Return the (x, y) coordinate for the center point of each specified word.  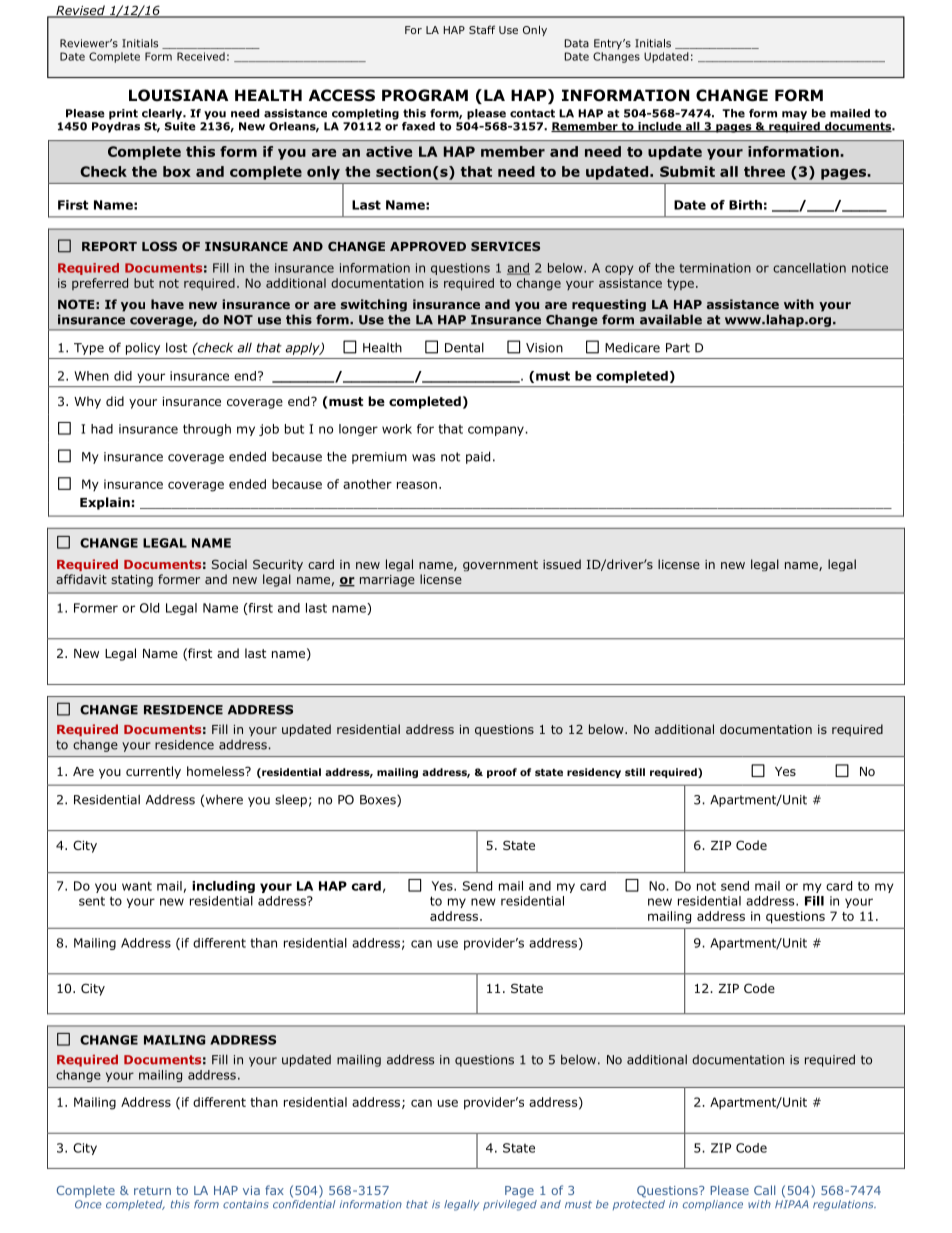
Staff (482, 29)
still (635, 772)
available (671, 319)
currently (153, 772)
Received (201, 56)
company (497, 431)
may (794, 115)
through (207, 430)
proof (502, 773)
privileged (510, 1205)
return (152, 1190)
